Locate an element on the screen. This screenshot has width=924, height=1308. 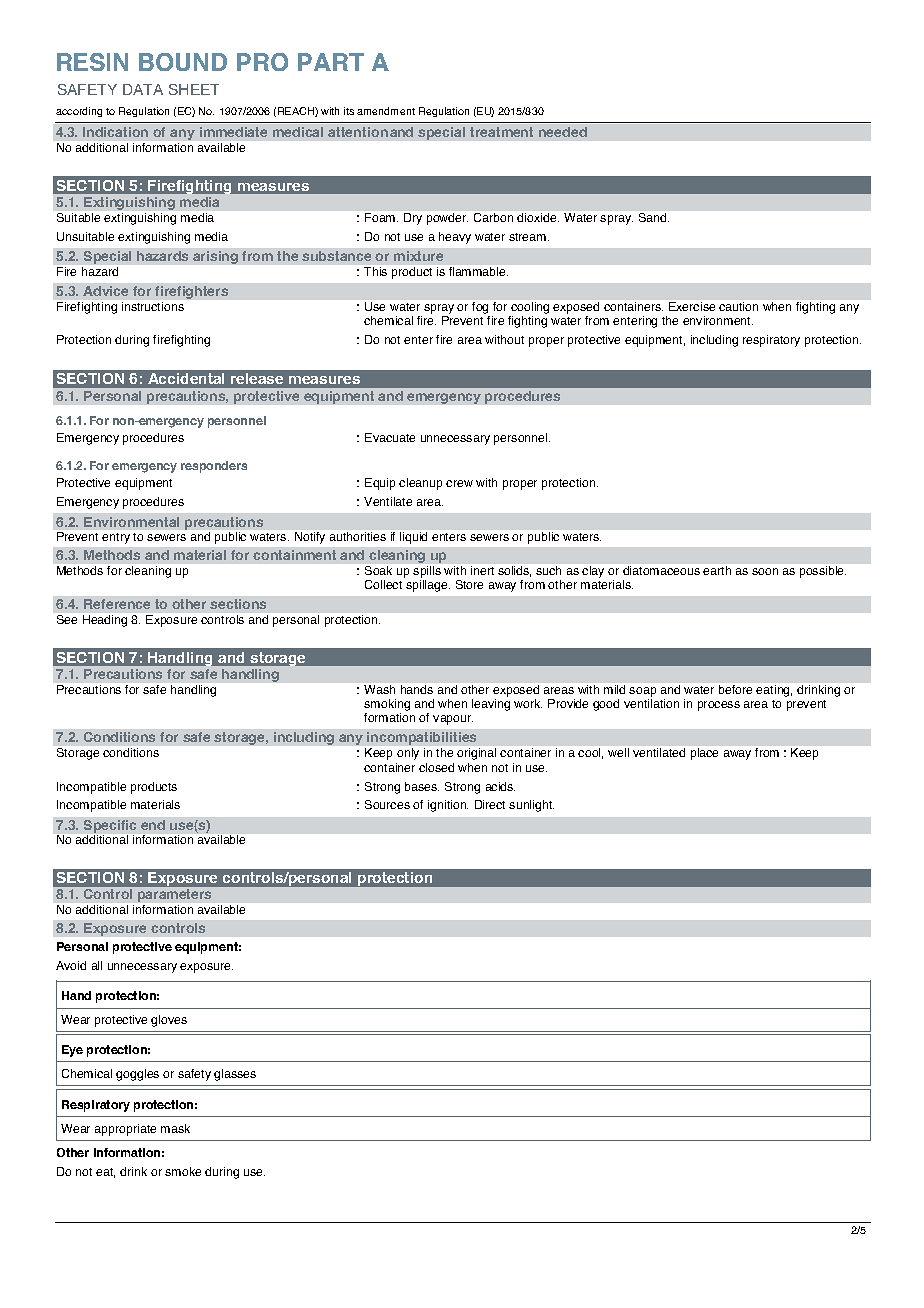
Evacuate is located at coordinates (390, 437).
